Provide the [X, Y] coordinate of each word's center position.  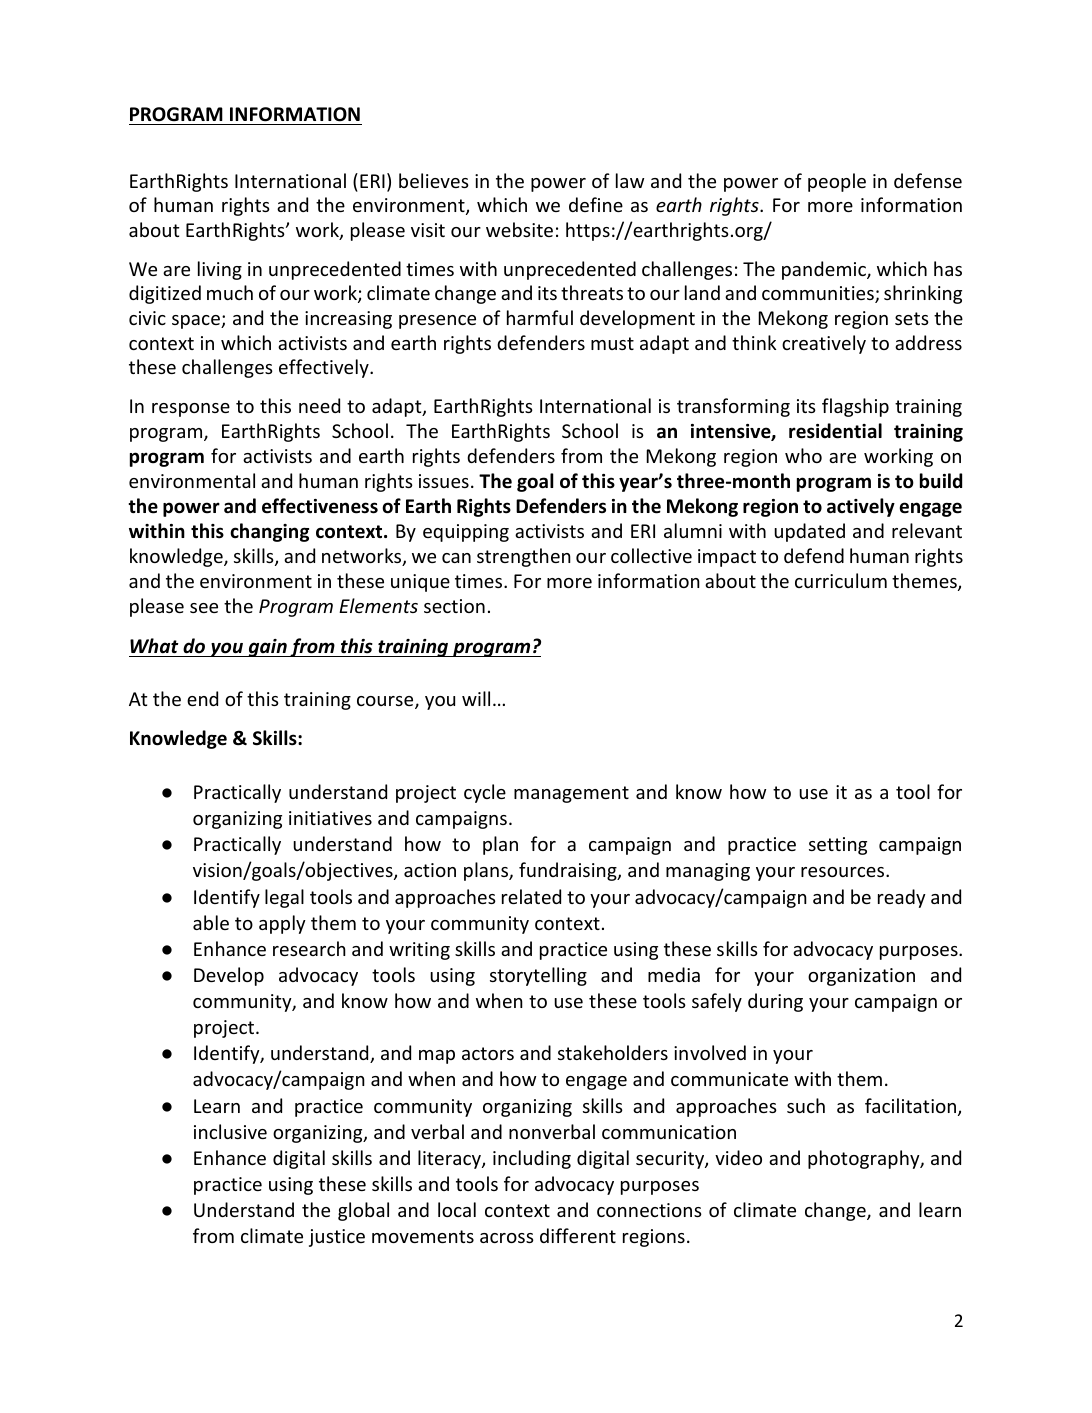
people [837, 182]
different [578, 1235]
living [220, 270]
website [519, 229]
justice [337, 1238]
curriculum [841, 580]
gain [267, 648]
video [738, 1157]
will [476, 698]
